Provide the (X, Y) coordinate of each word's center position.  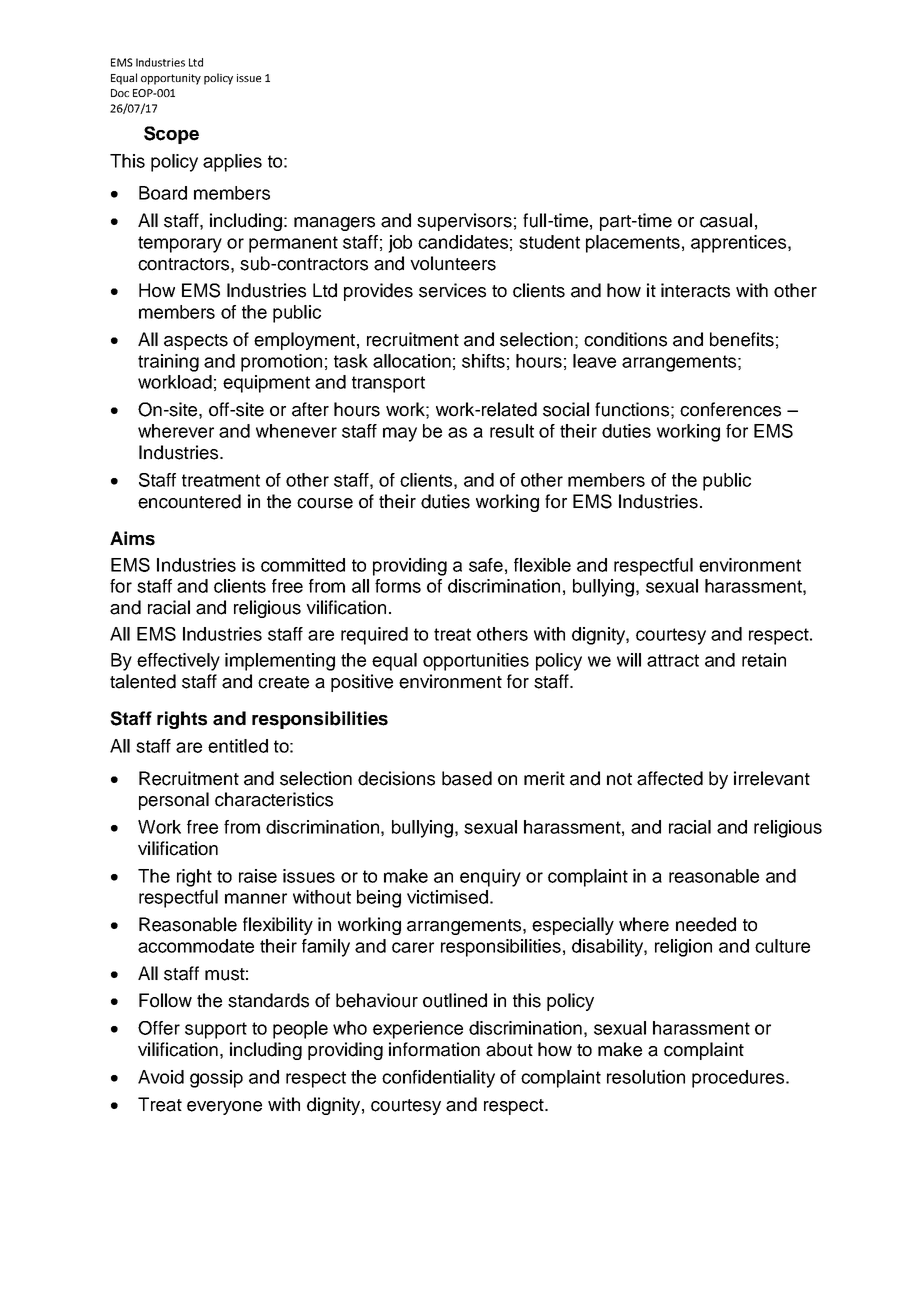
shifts (483, 361)
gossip (216, 1079)
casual (726, 220)
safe (486, 565)
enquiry (490, 878)
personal (174, 801)
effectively (178, 662)
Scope (171, 135)
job (400, 244)
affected (670, 778)
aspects (196, 342)
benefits (742, 339)
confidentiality (438, 1079)
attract (673, 660)
